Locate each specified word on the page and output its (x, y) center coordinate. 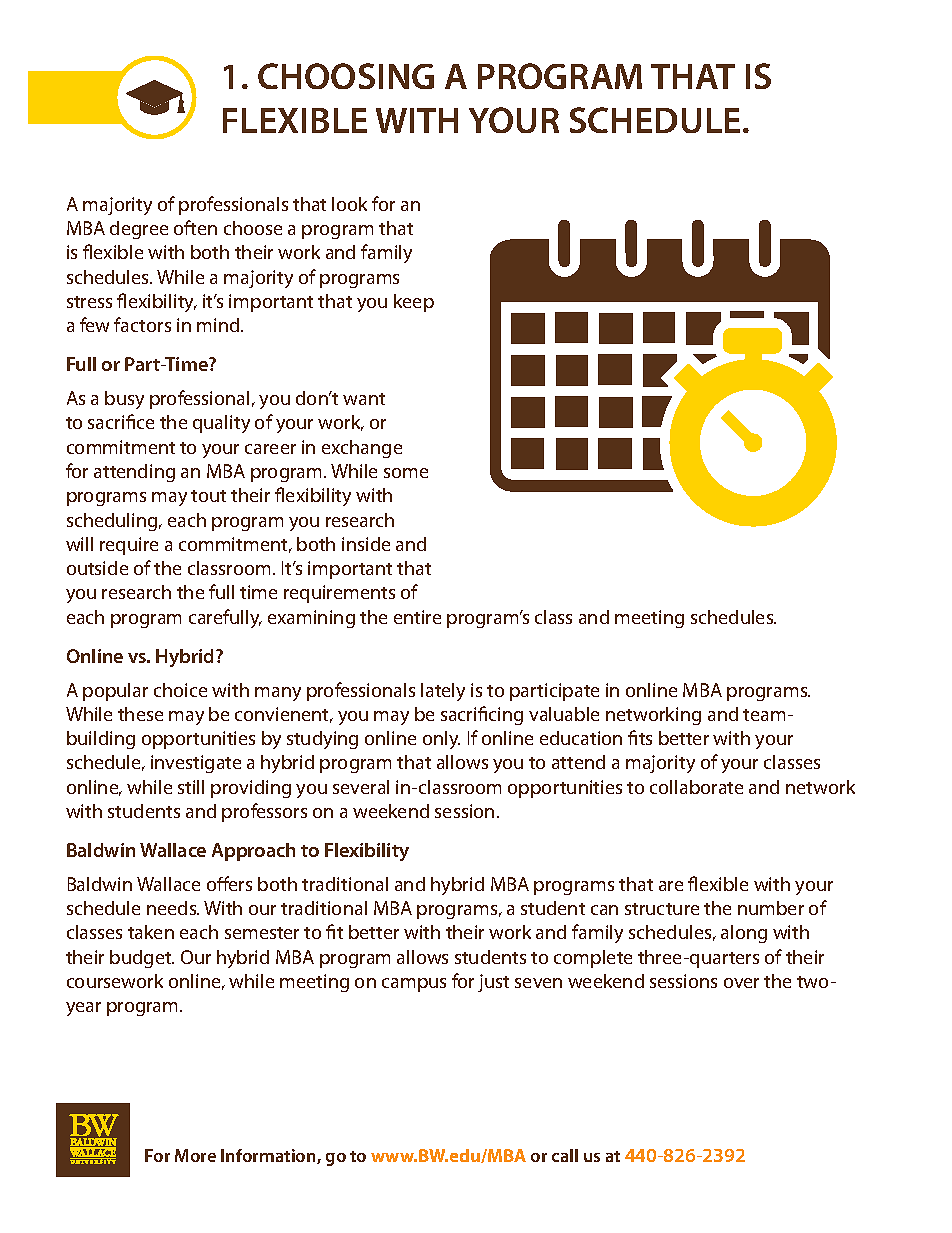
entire (417, 617)
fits (640, 737)
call (565, 1155)
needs (173, 908)
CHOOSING (346, 76)
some (406, 473)
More (195, 1155)
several (361, 787)
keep (414, 303)
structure (662, 909)
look (349, 204)
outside (97, 568)
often (195, 227)
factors (142, 324)
